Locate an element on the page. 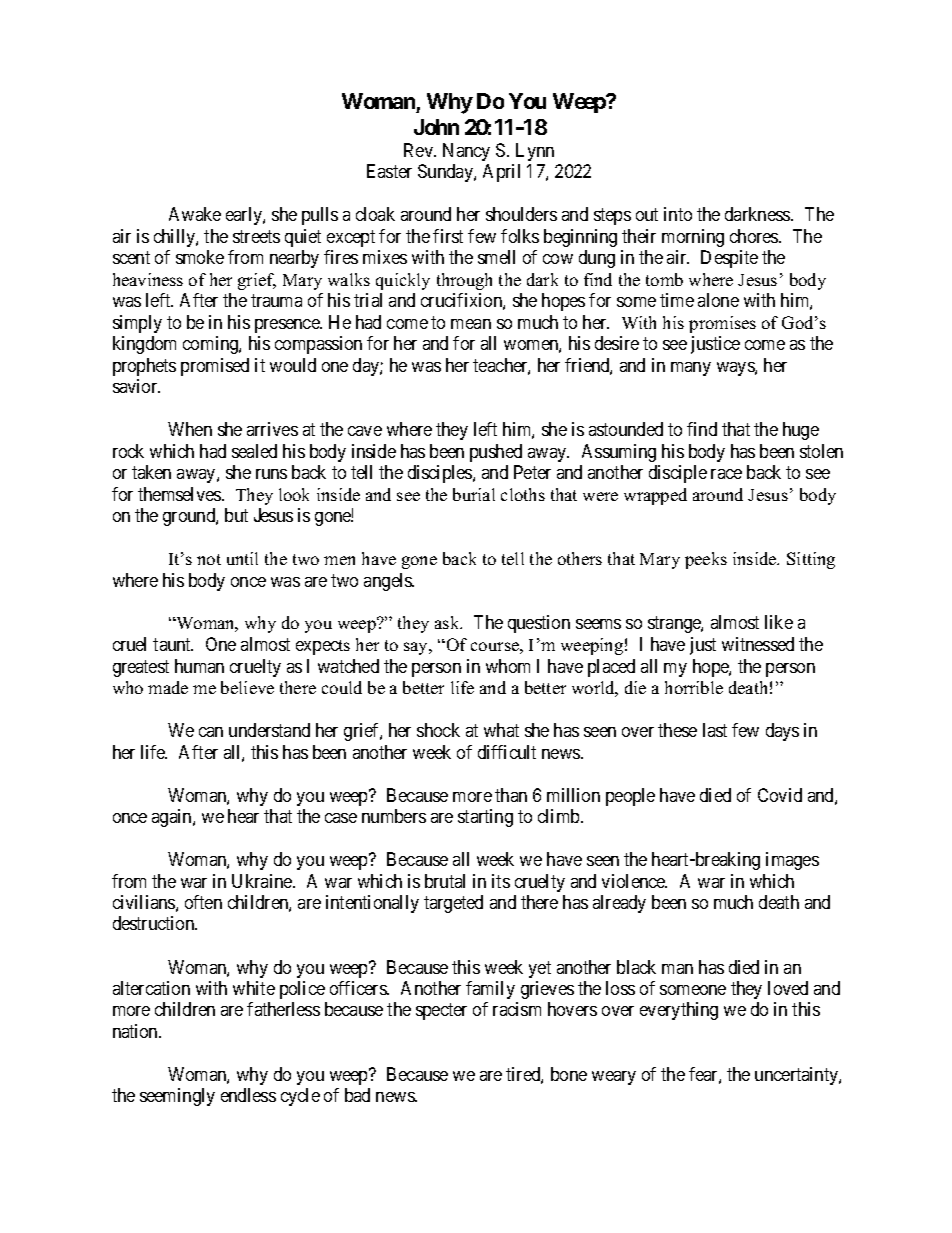 This image has width=952, height=1233. starting is located at coordinates (485, 818).
